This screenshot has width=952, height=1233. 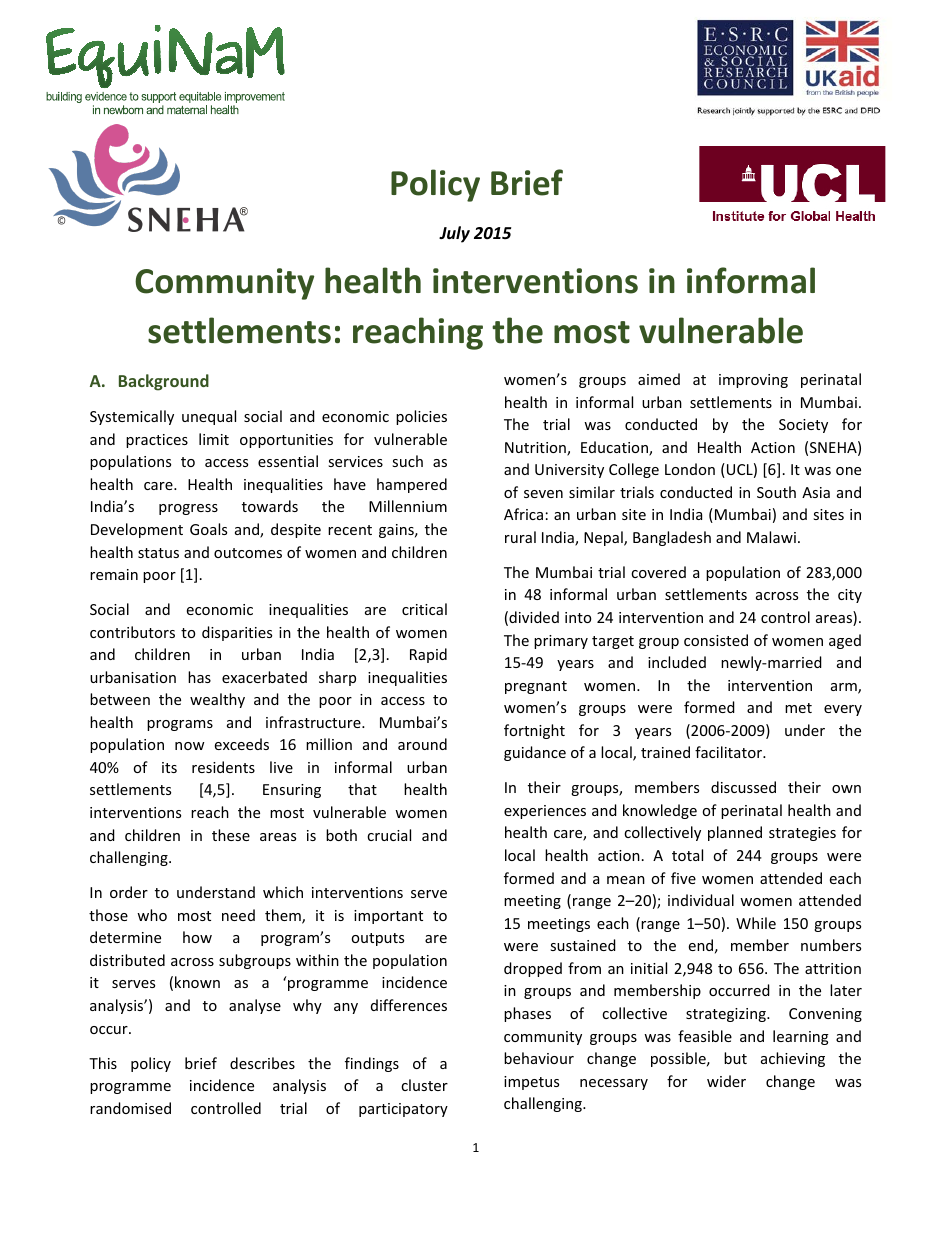 What do you see at coordinates (726, 1081) in the screenshot?
I see `wider` at bounding box center [726, 1081].
